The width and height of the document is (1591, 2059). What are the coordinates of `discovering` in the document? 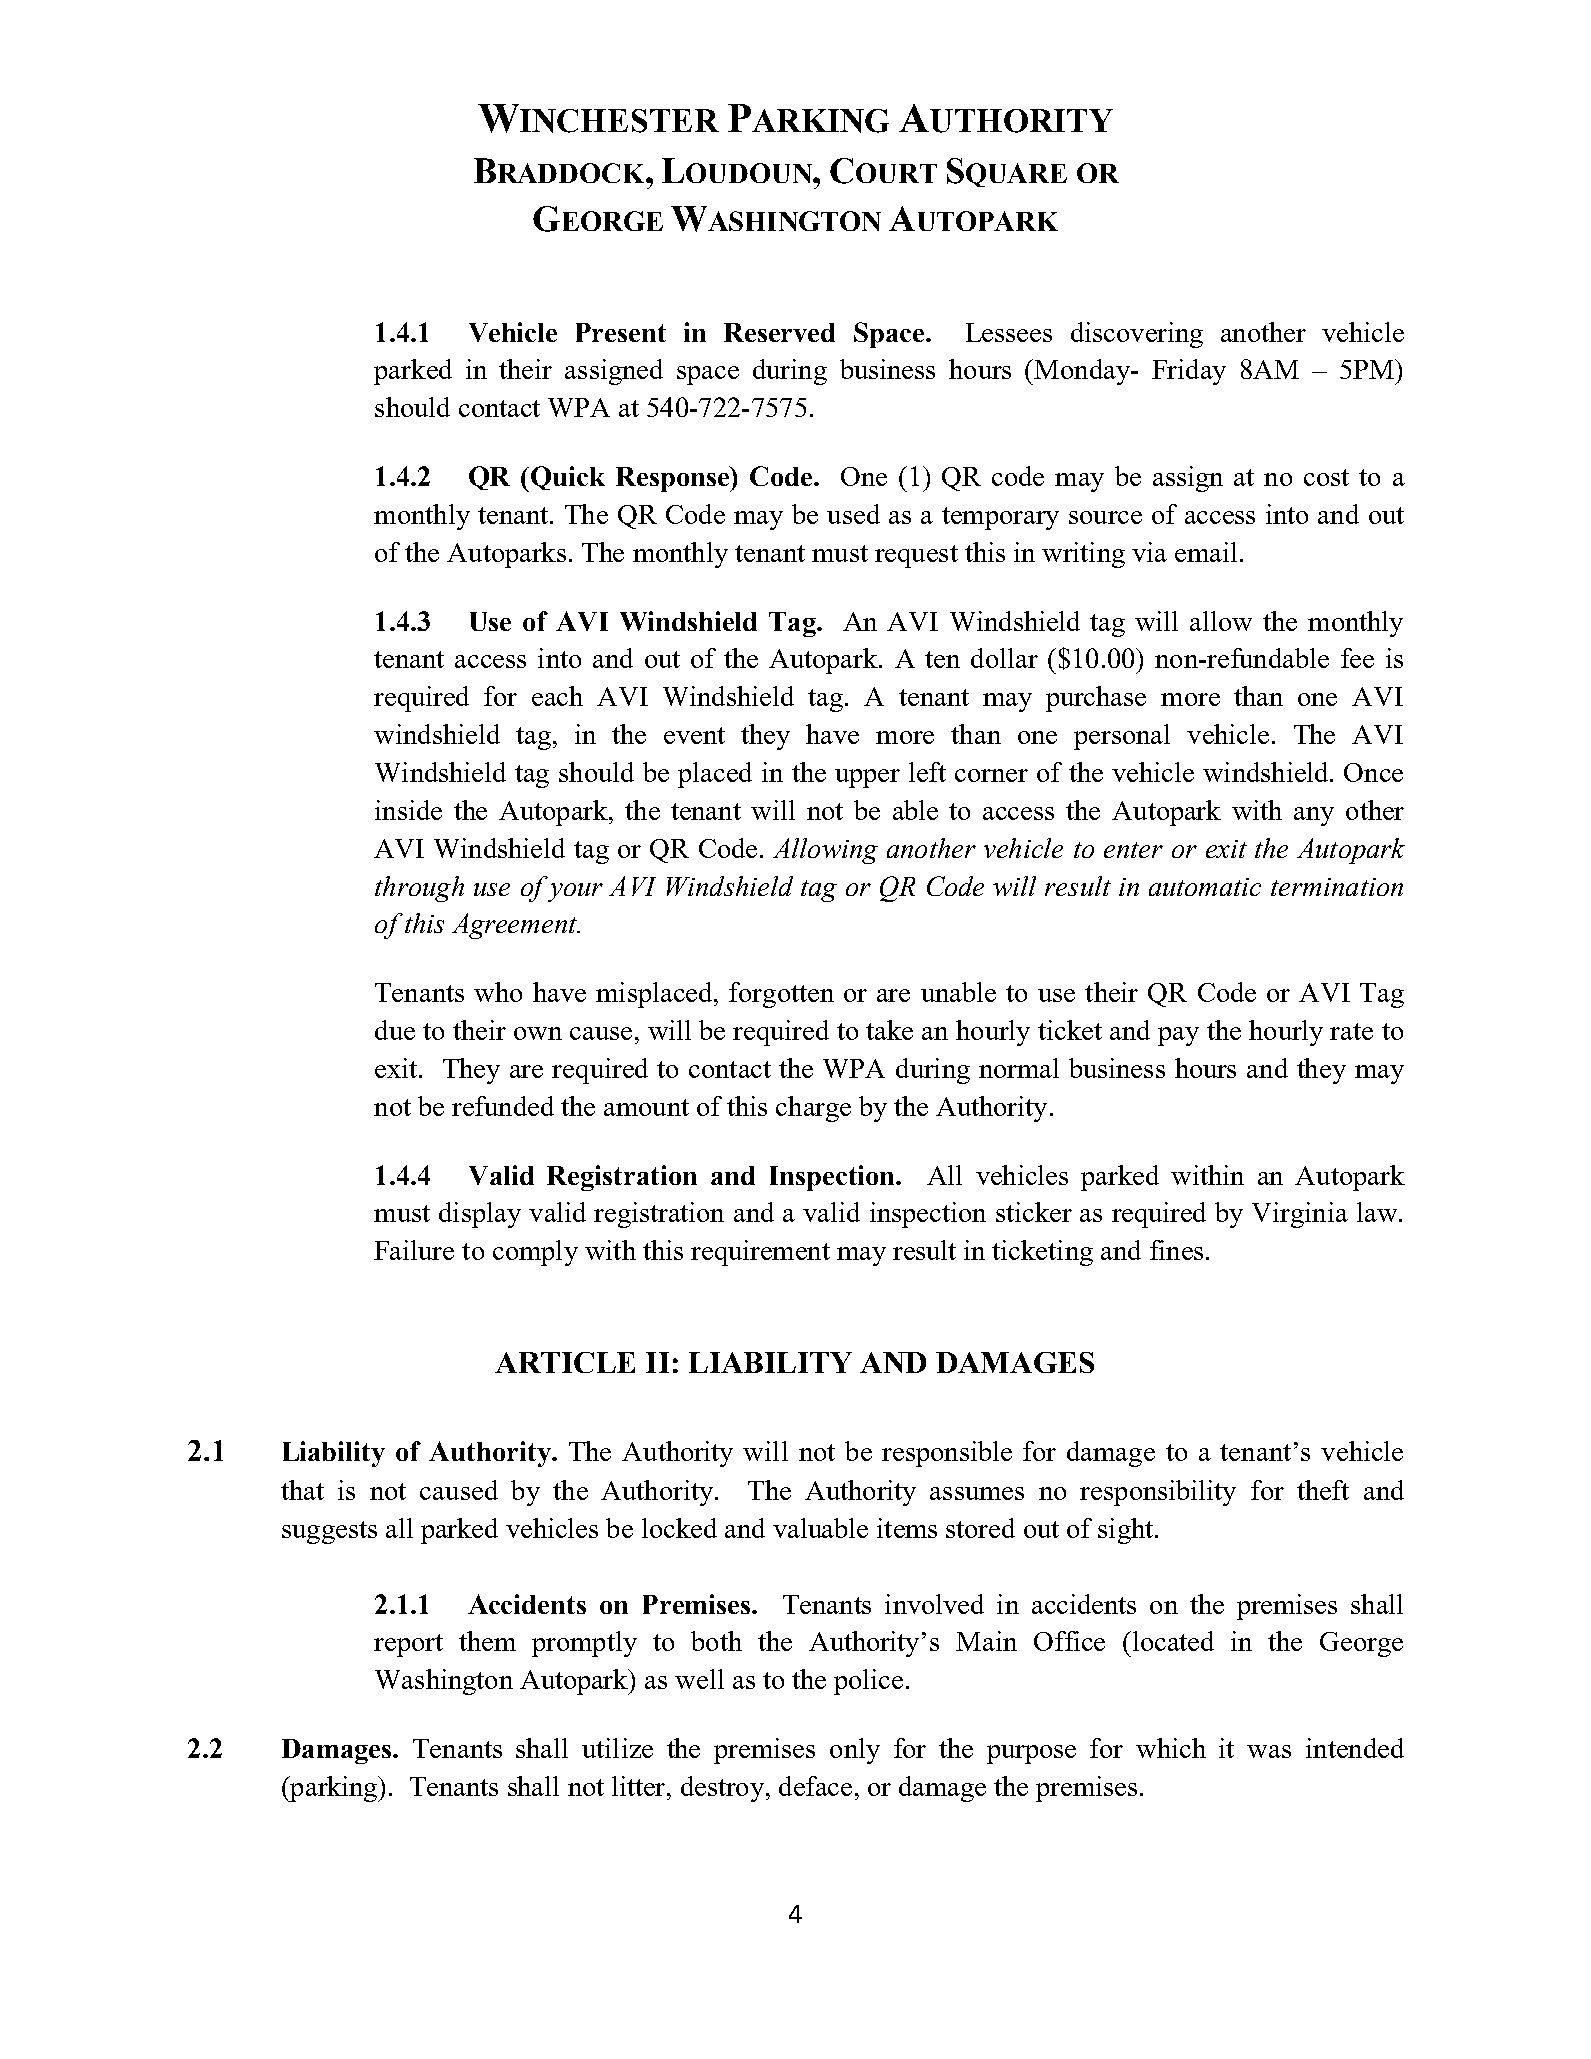 It's located at (1137, 335).
